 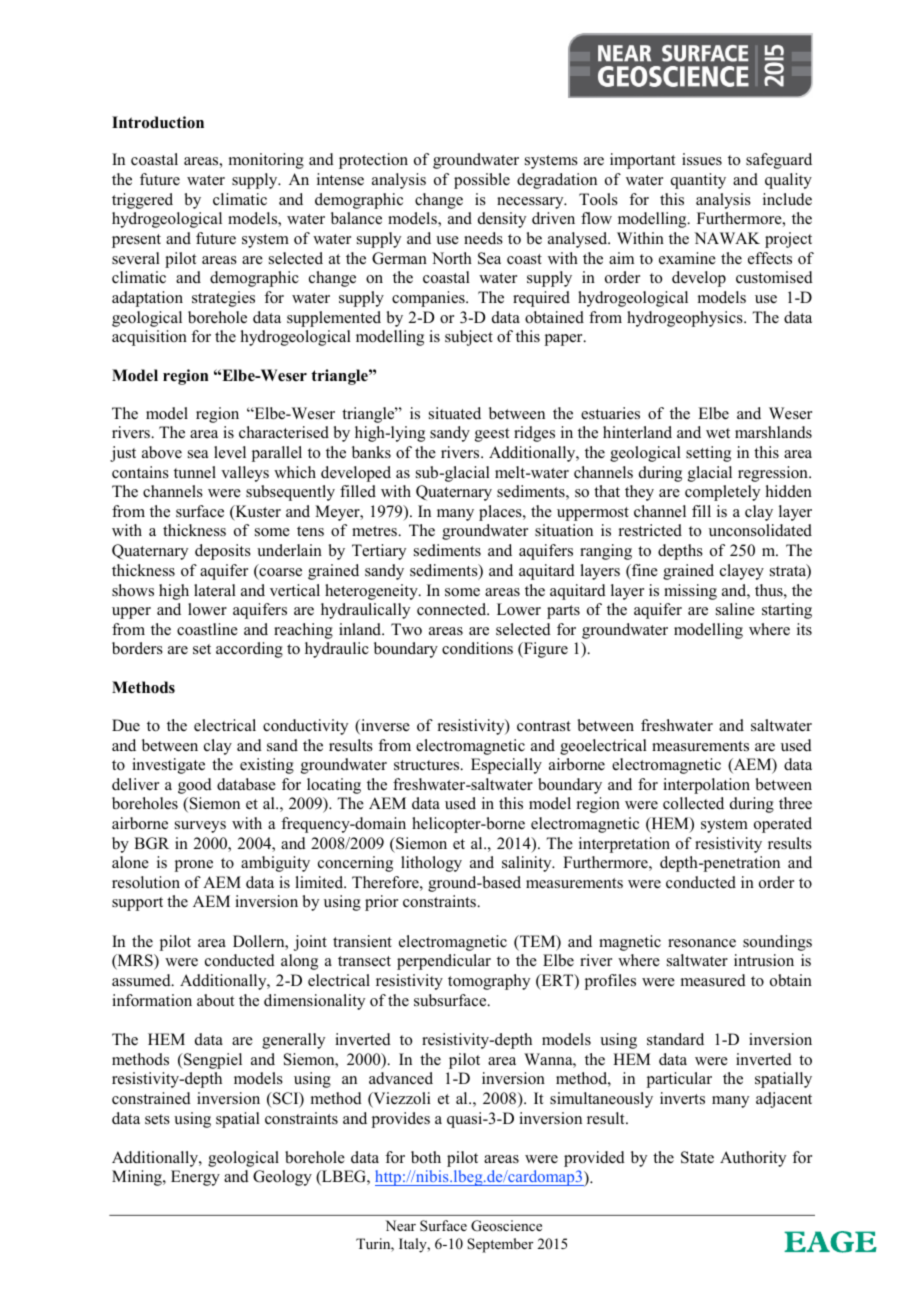 I want to click on Energy, so click(x=195, y=1178).
